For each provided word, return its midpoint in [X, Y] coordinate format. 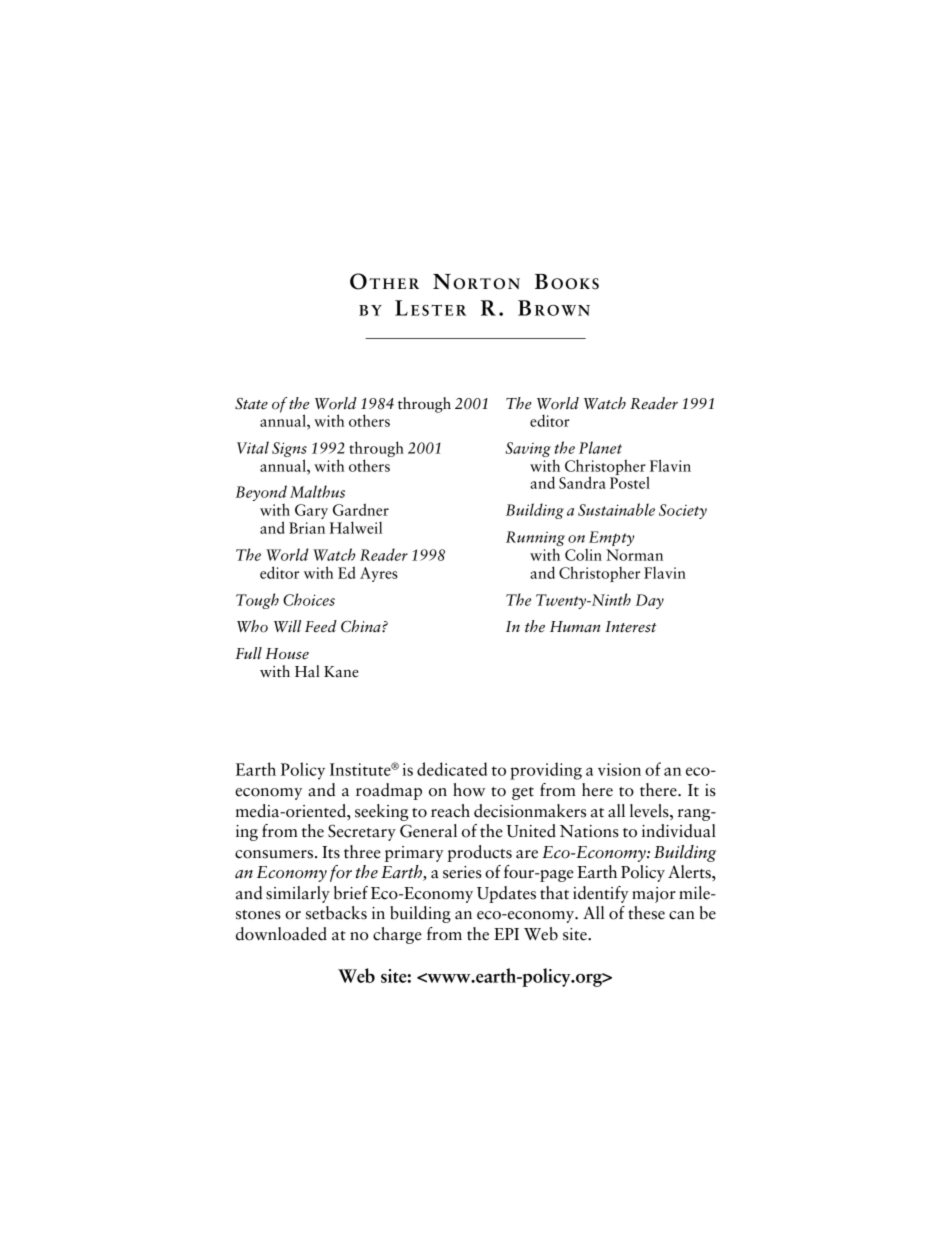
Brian [307, 528]
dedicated [452, 769]
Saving [528, 449]
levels [650, 811]
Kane [341, 672]
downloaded [281, 934]
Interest [631, 627]
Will [287, 626]
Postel [630, 481]
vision [619, 769]
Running [535, 540]
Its [331, 852]
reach [450, 811]
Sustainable [616, 509]
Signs [289, 451]
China [362, 626]
